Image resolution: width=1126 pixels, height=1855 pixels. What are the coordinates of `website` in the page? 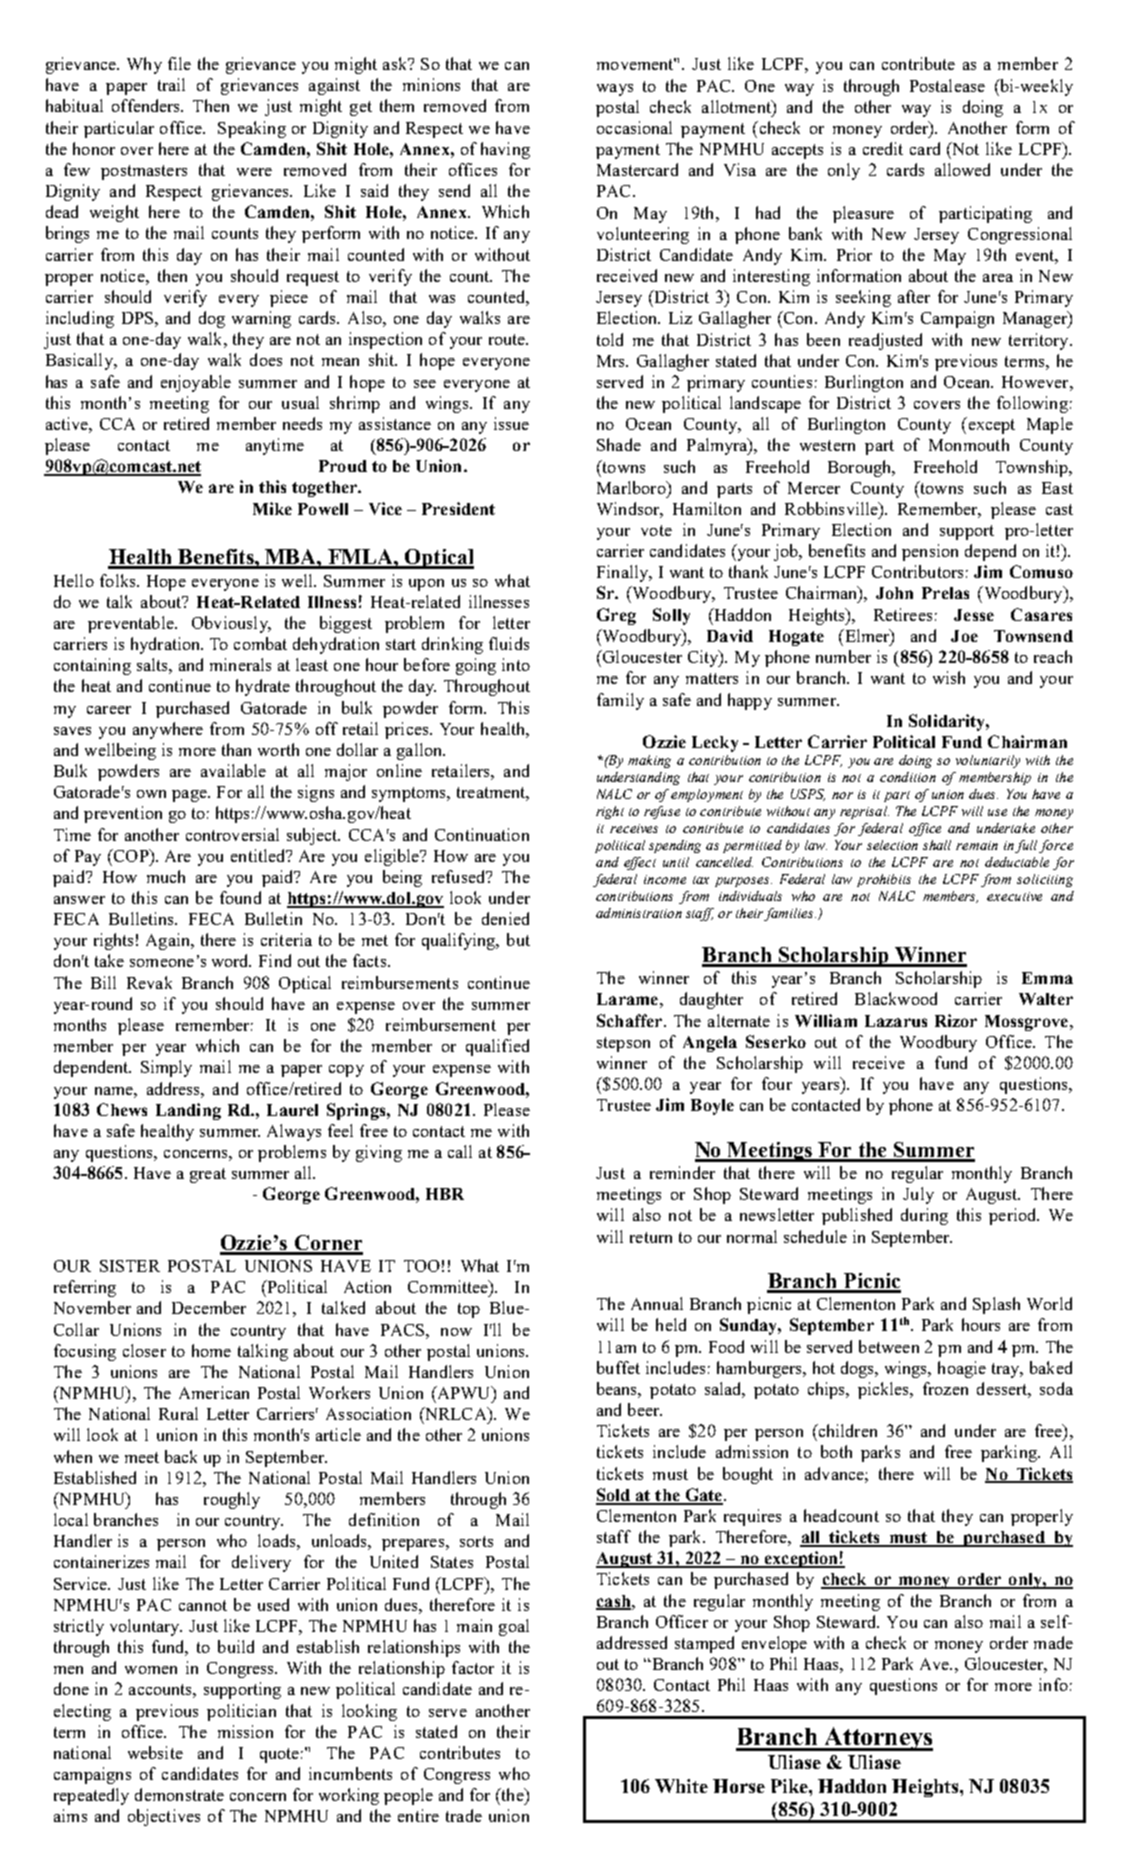 It's located at (155, 1752).
